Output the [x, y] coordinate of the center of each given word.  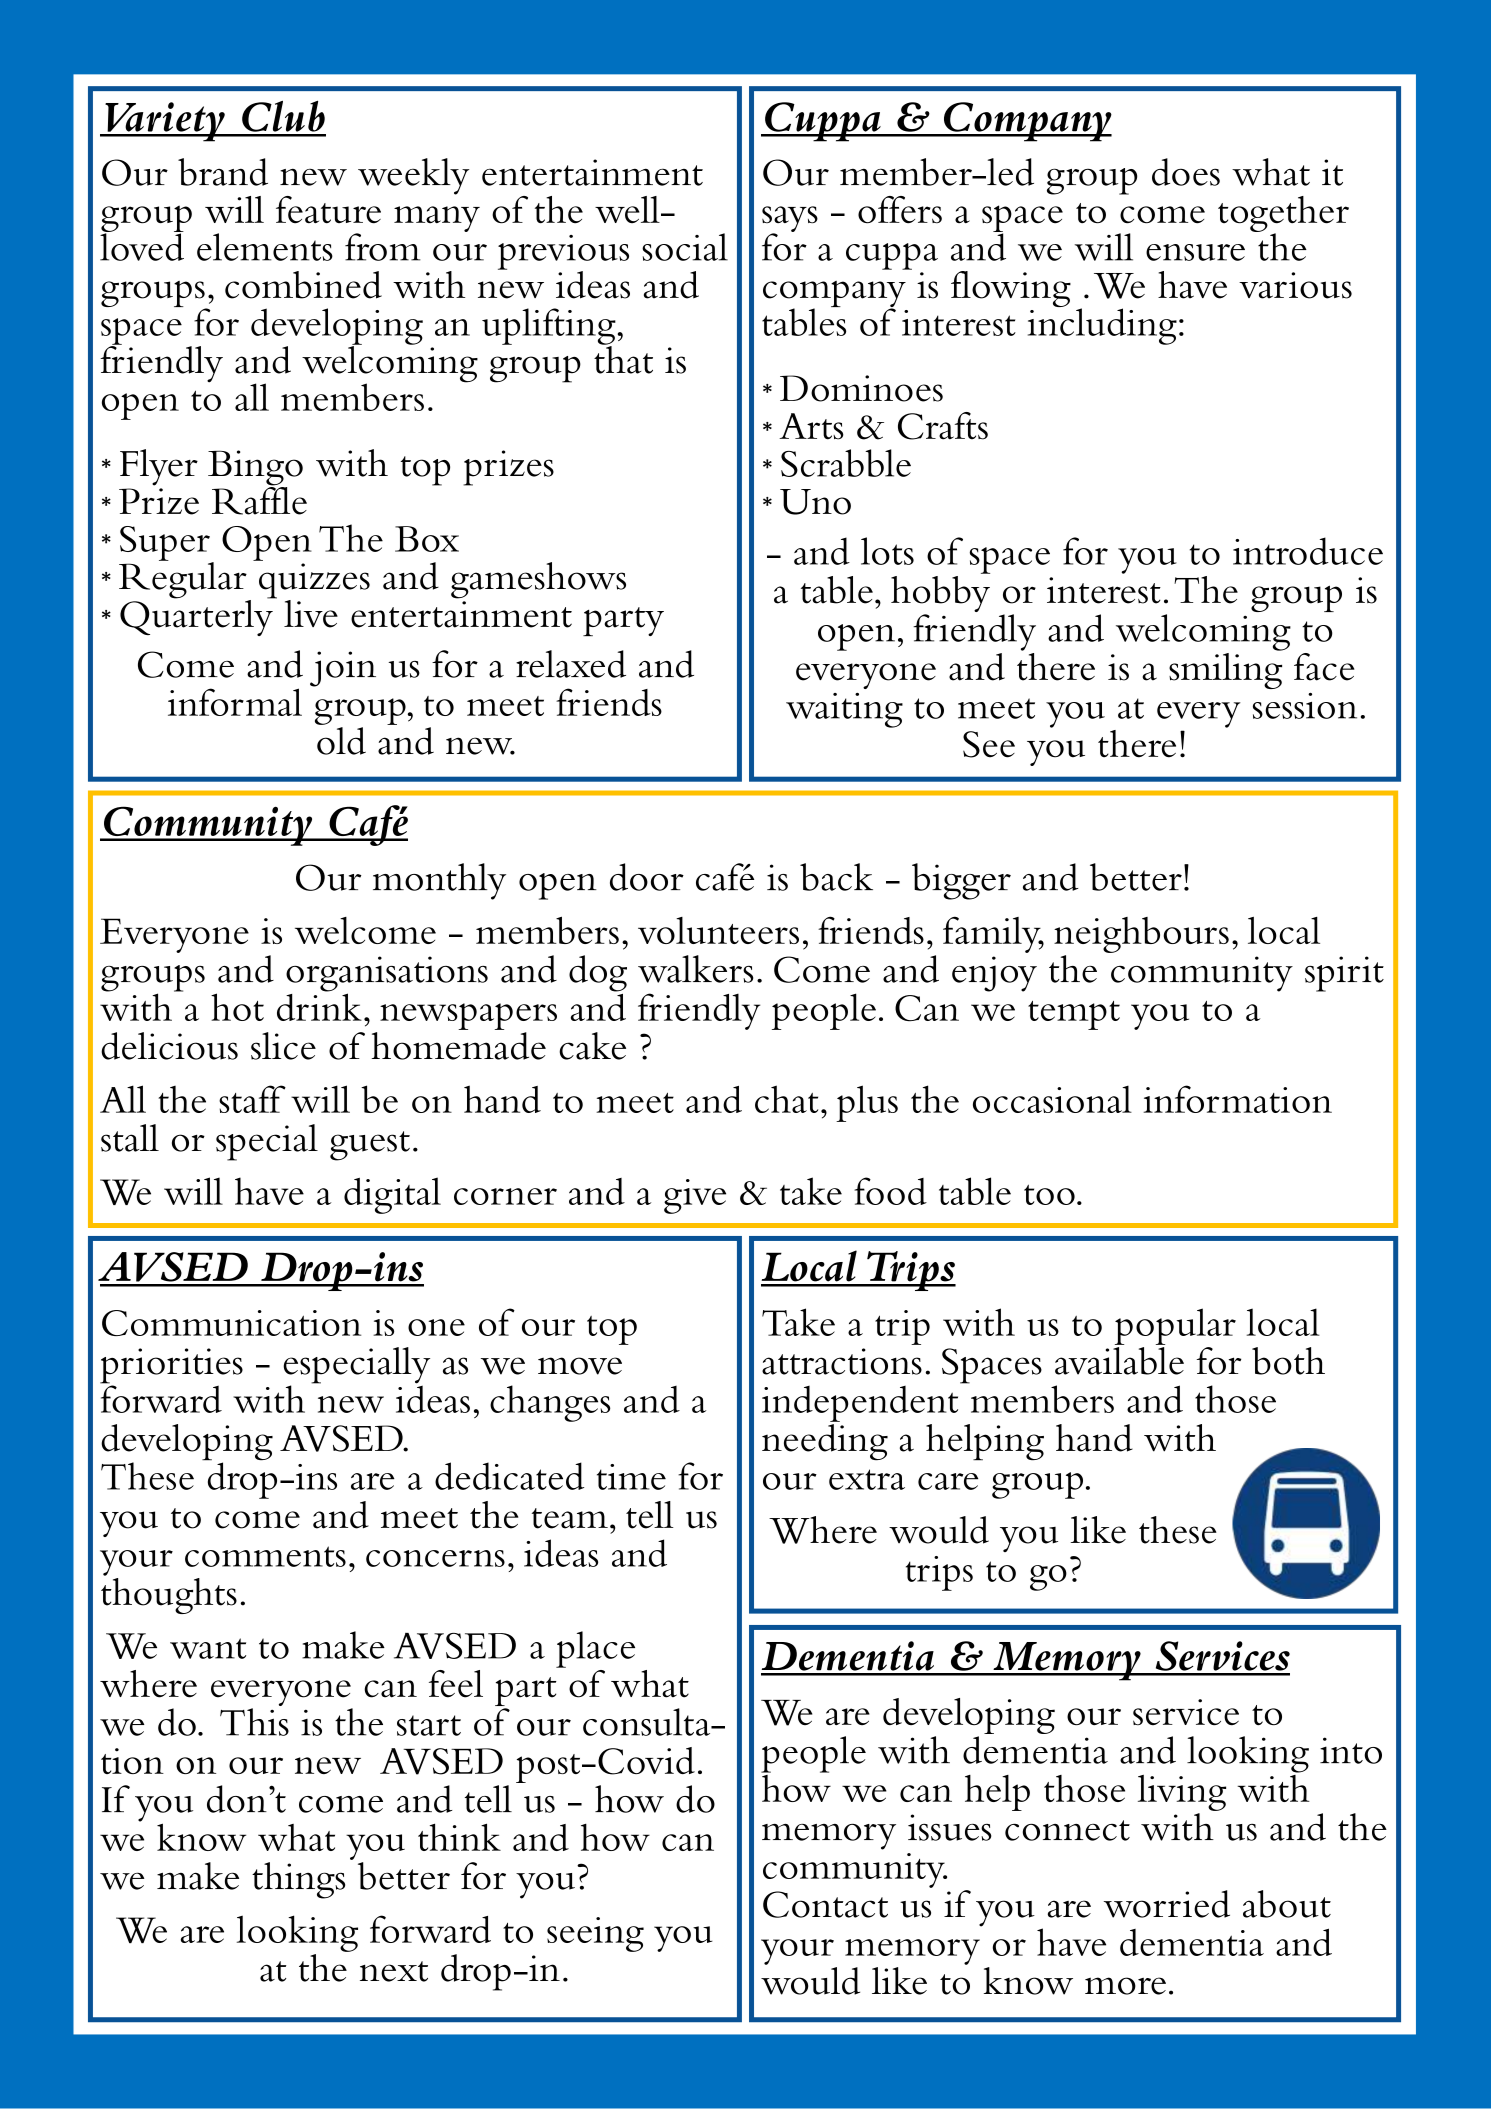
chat [786, 1099]
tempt [1074, 1015]
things [298, 1880]
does [1186, 172]
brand [223, 172]
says [790, 220]
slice [283, 1046]
